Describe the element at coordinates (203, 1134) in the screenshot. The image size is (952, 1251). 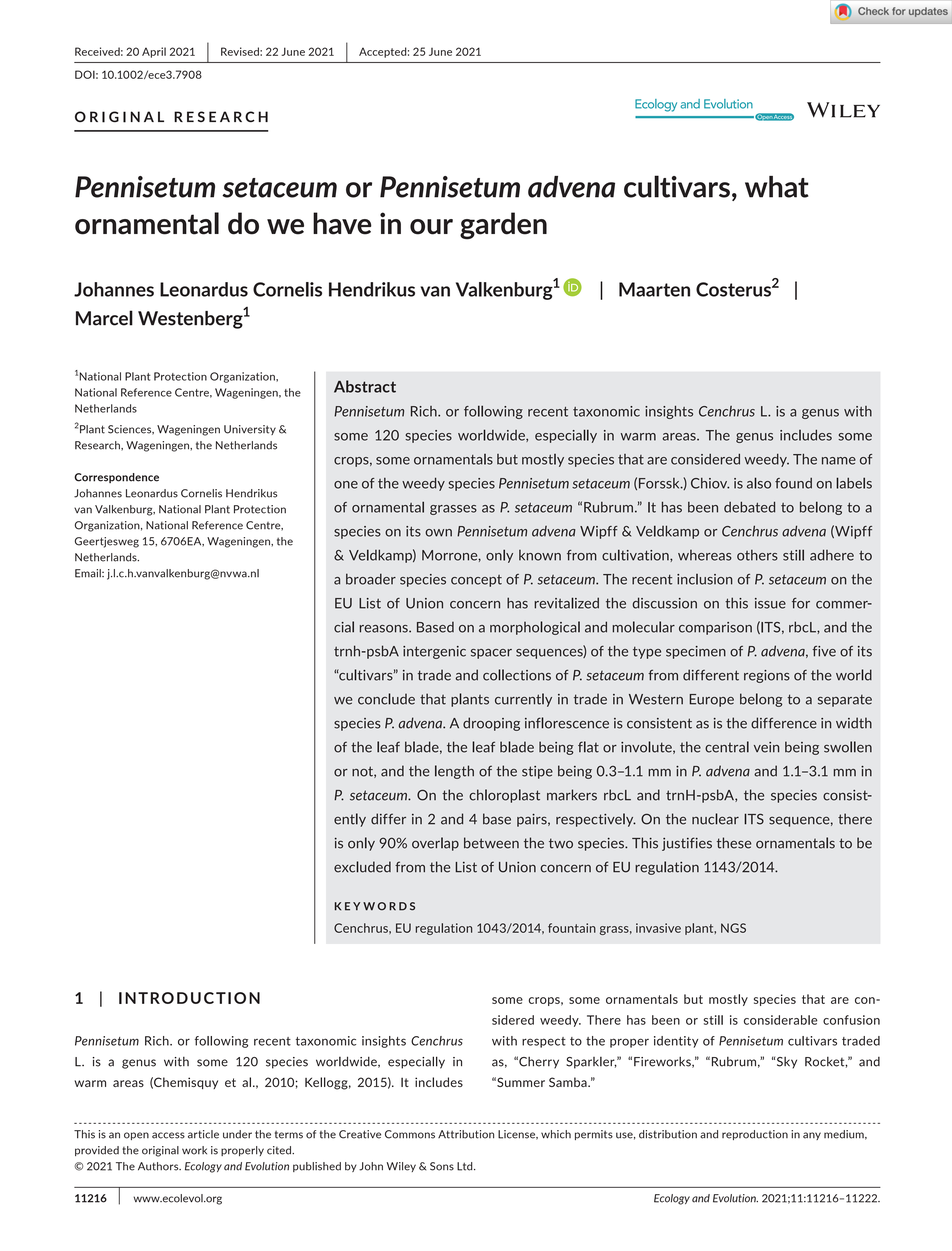
I see `article` at that location.
